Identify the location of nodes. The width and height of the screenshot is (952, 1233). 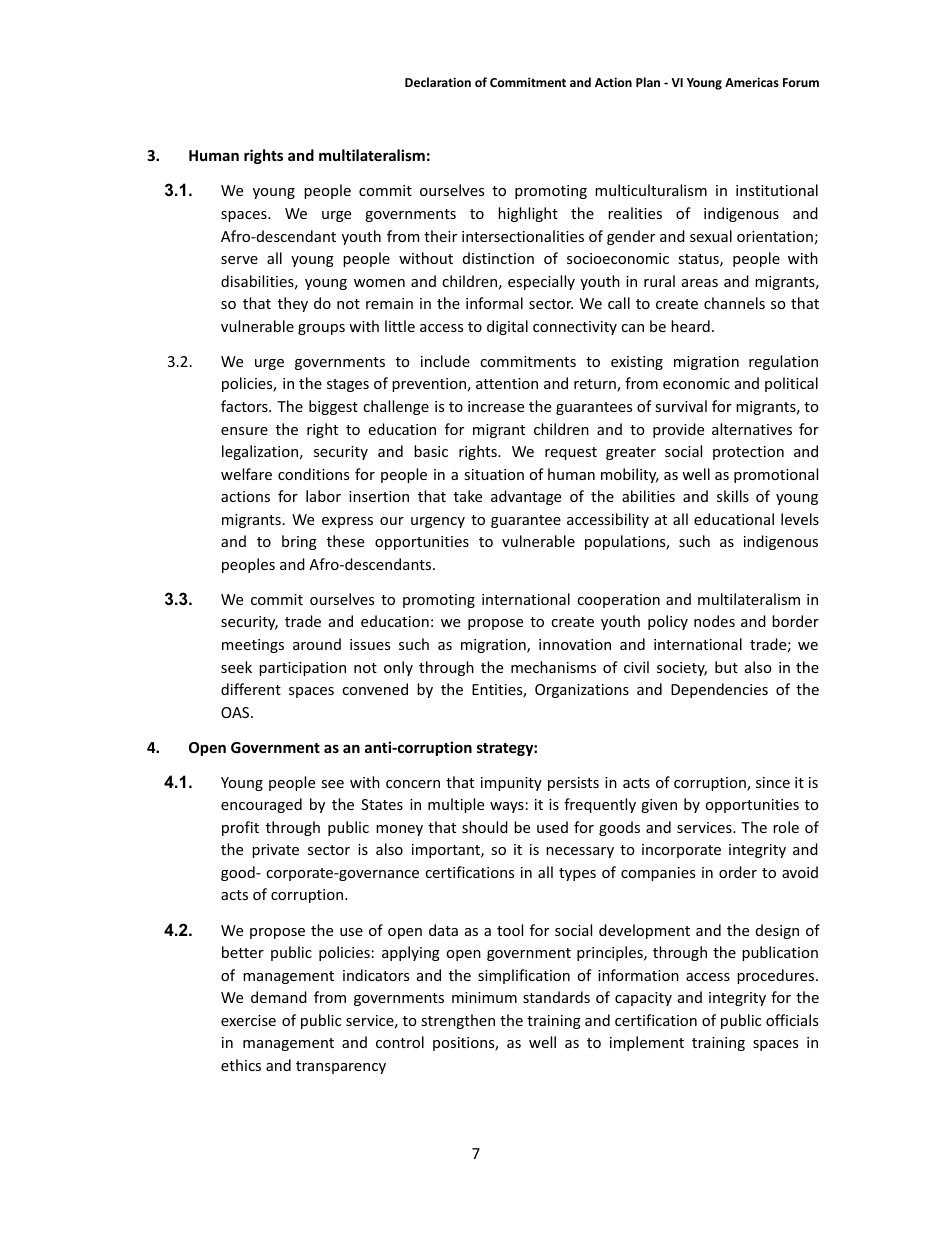
(714, 621).
